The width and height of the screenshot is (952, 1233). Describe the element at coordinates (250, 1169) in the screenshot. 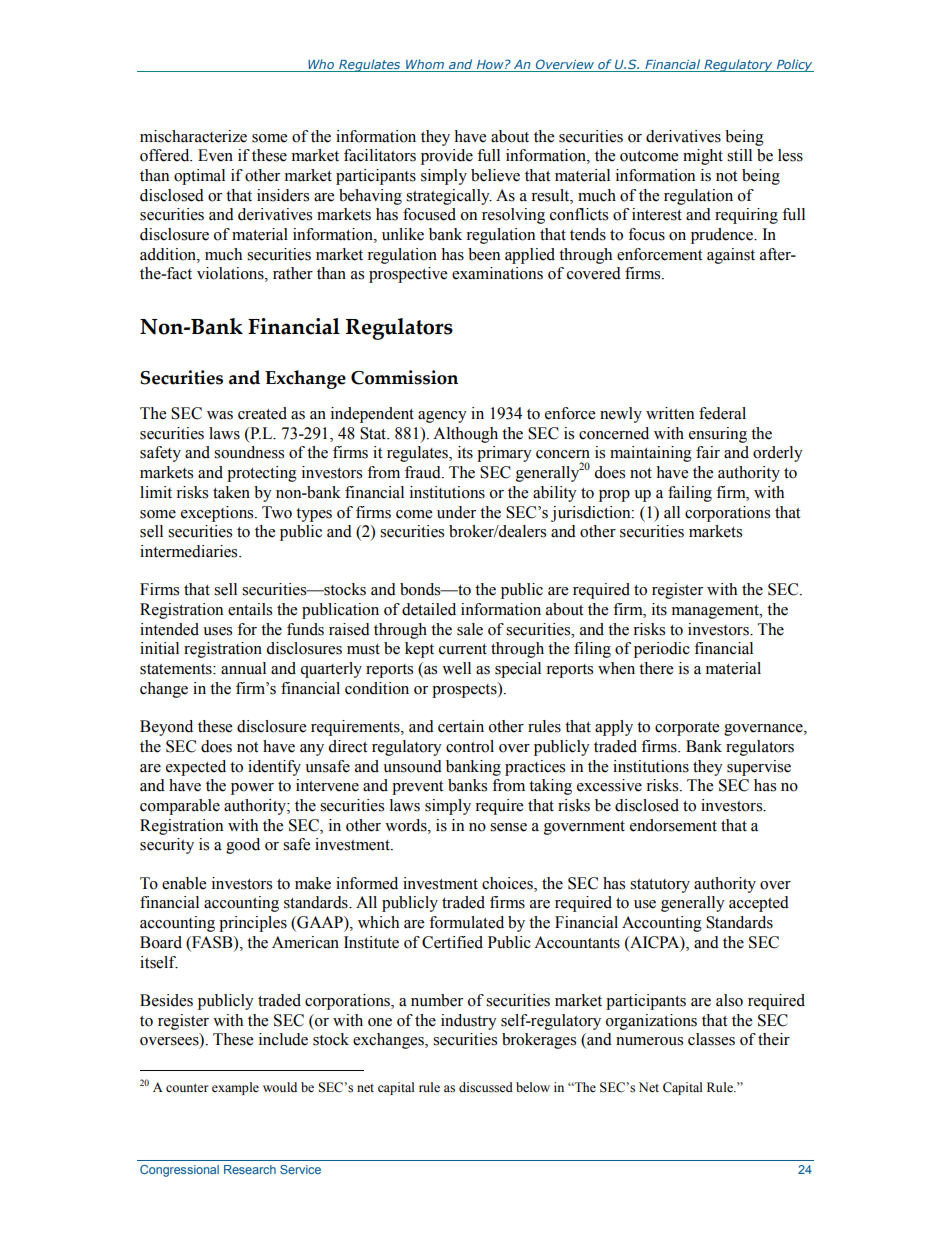

I see `Research` at that location.
